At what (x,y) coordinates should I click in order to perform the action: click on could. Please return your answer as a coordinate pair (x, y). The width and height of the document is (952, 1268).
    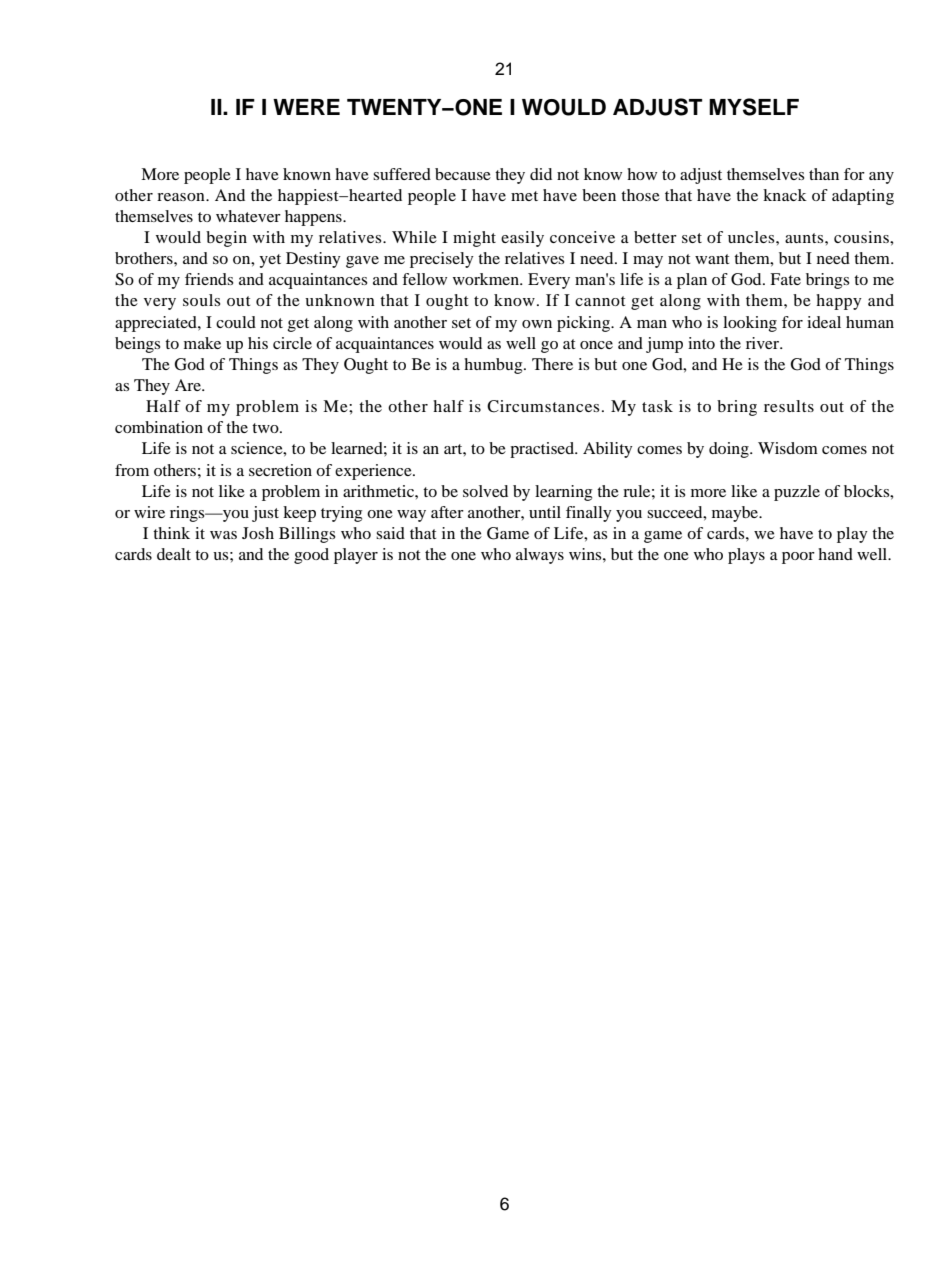
    Looking at the image, I should click on (236, 322).
